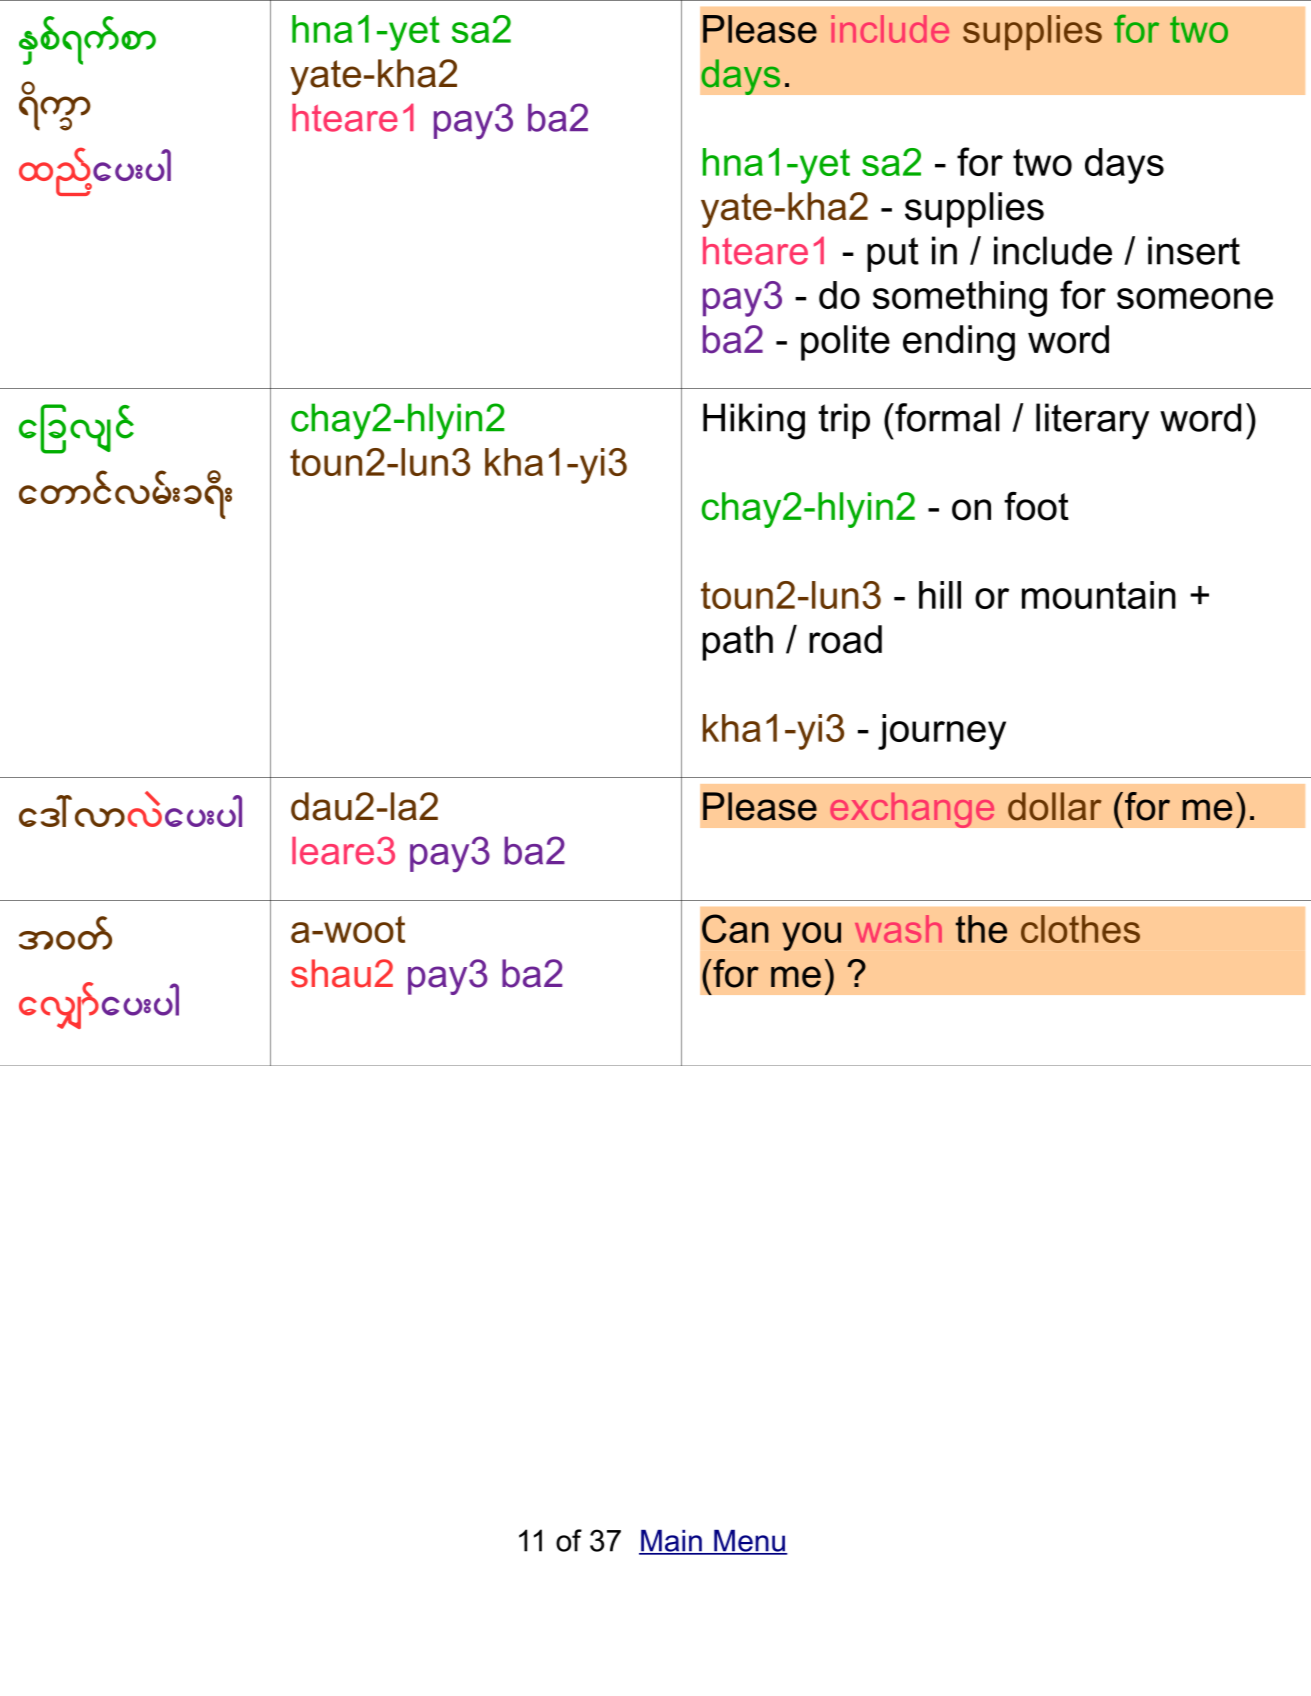 Image resolution: width=1311 pixels, height=1696 pixels. What do you see at coordinates (737, 643) in the screenshot?
I see `path` at bounding box center [737, 643].
